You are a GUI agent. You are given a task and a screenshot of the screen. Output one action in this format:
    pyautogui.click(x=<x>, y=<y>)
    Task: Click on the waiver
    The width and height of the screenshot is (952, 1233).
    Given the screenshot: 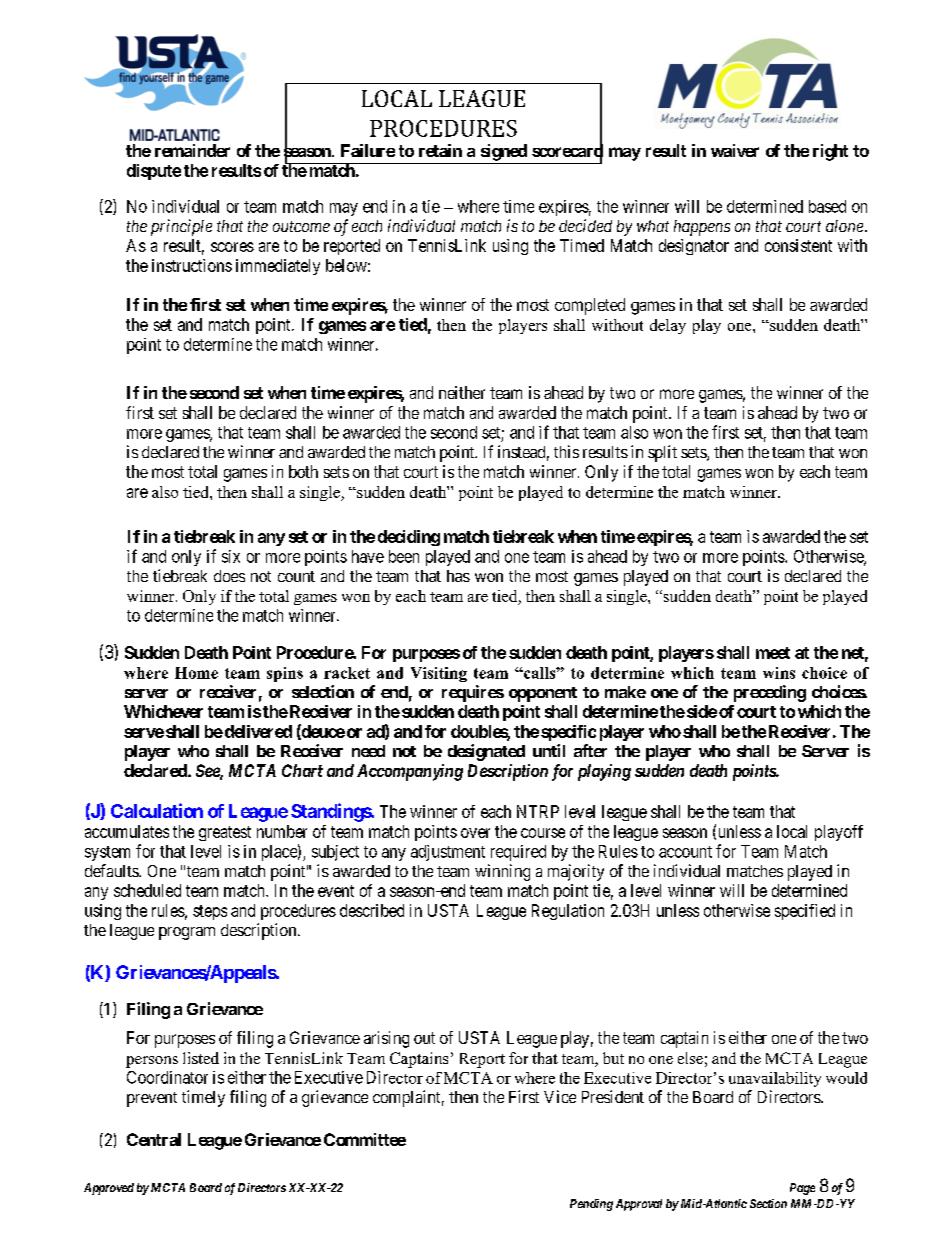 What is the action you would take?
    pyautogui.click(x=735, y=150)
